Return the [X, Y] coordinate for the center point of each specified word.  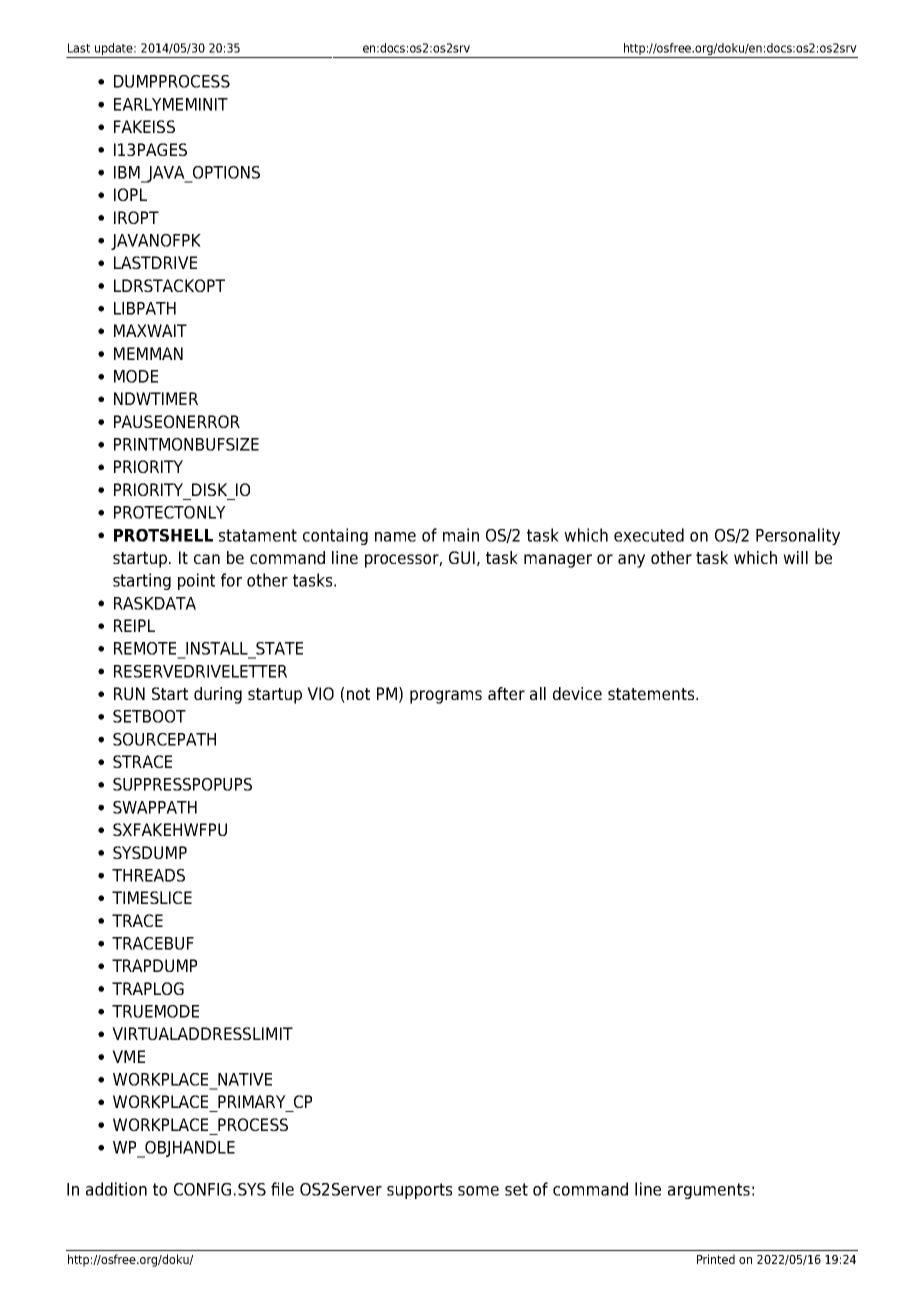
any [631, 561]
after [506, 693]
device [577, 693]
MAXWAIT [150, 330]
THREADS [148, 875]
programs [446, 697]
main [461, 535]
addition [116, 1189]
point [196, 581]
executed [649, 535]
